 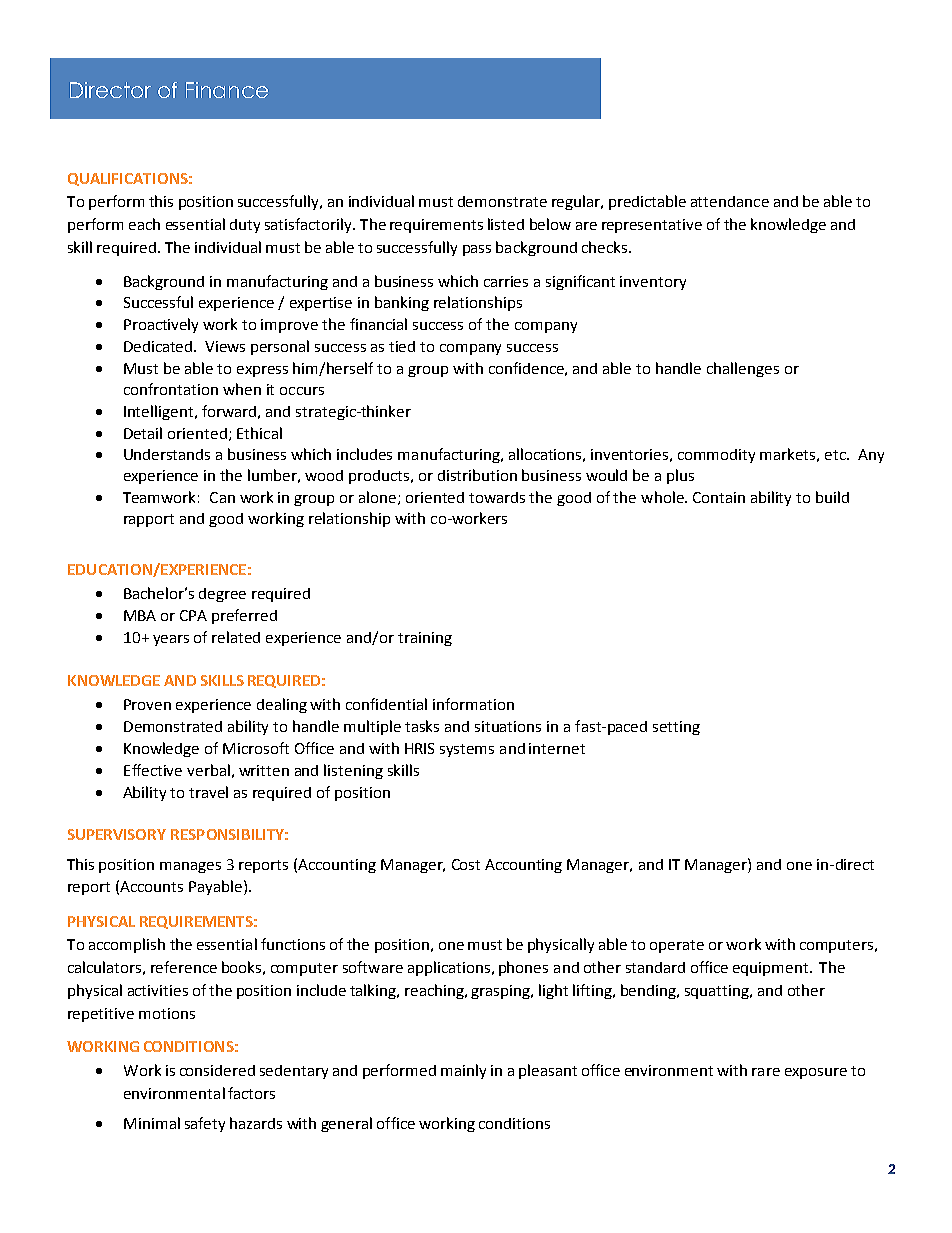 What do you see at coordinates (463, 1071) in the page?
I see `mainly` at bounding box center [463, 1071].
